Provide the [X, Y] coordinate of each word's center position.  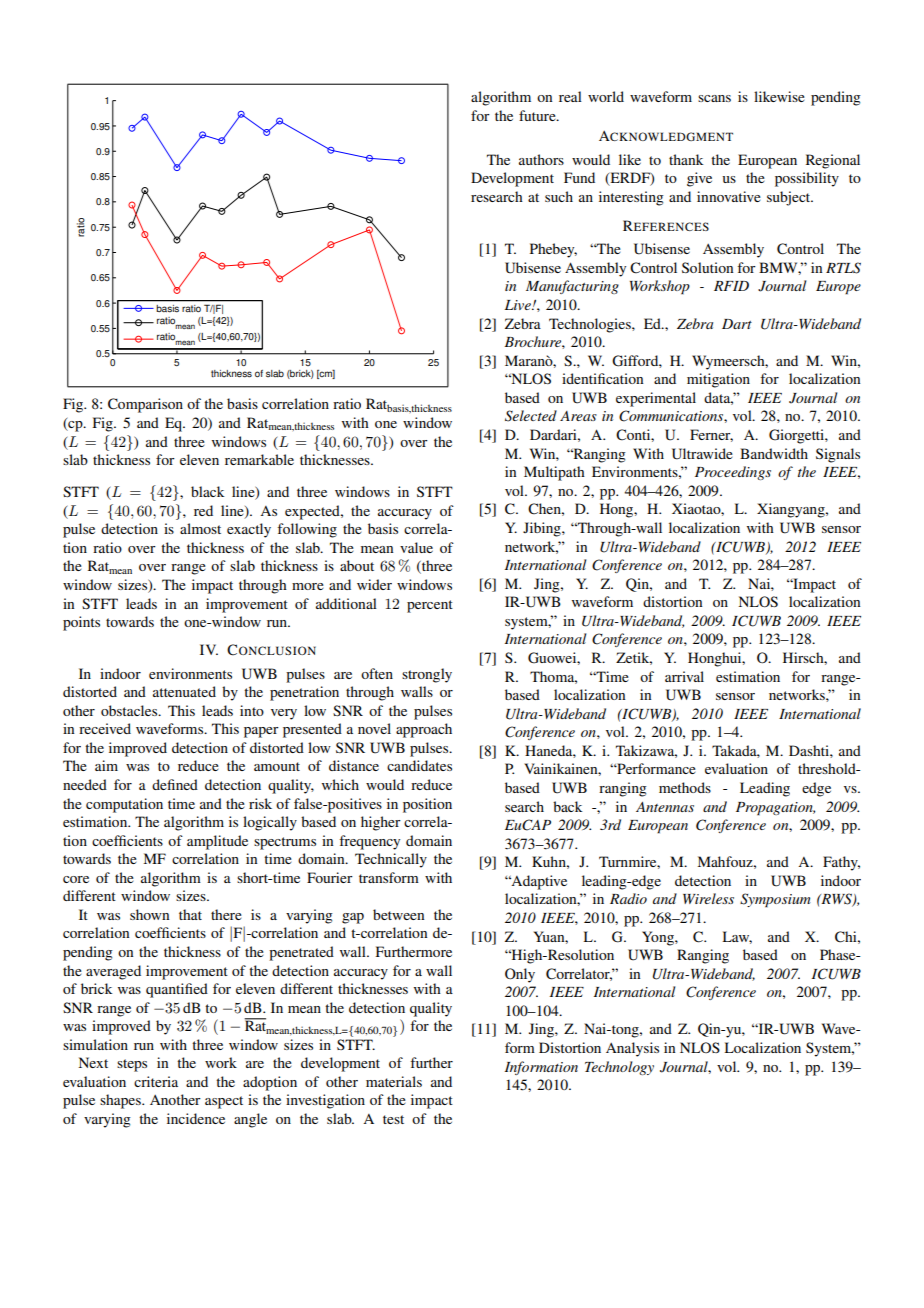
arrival [684, 676]
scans [714, 98]
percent [430, 606]
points [81, 623]
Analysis [632, 1049]
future [538, 115]
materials [394, 1081]
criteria [156, 1081]
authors [541, 159]
